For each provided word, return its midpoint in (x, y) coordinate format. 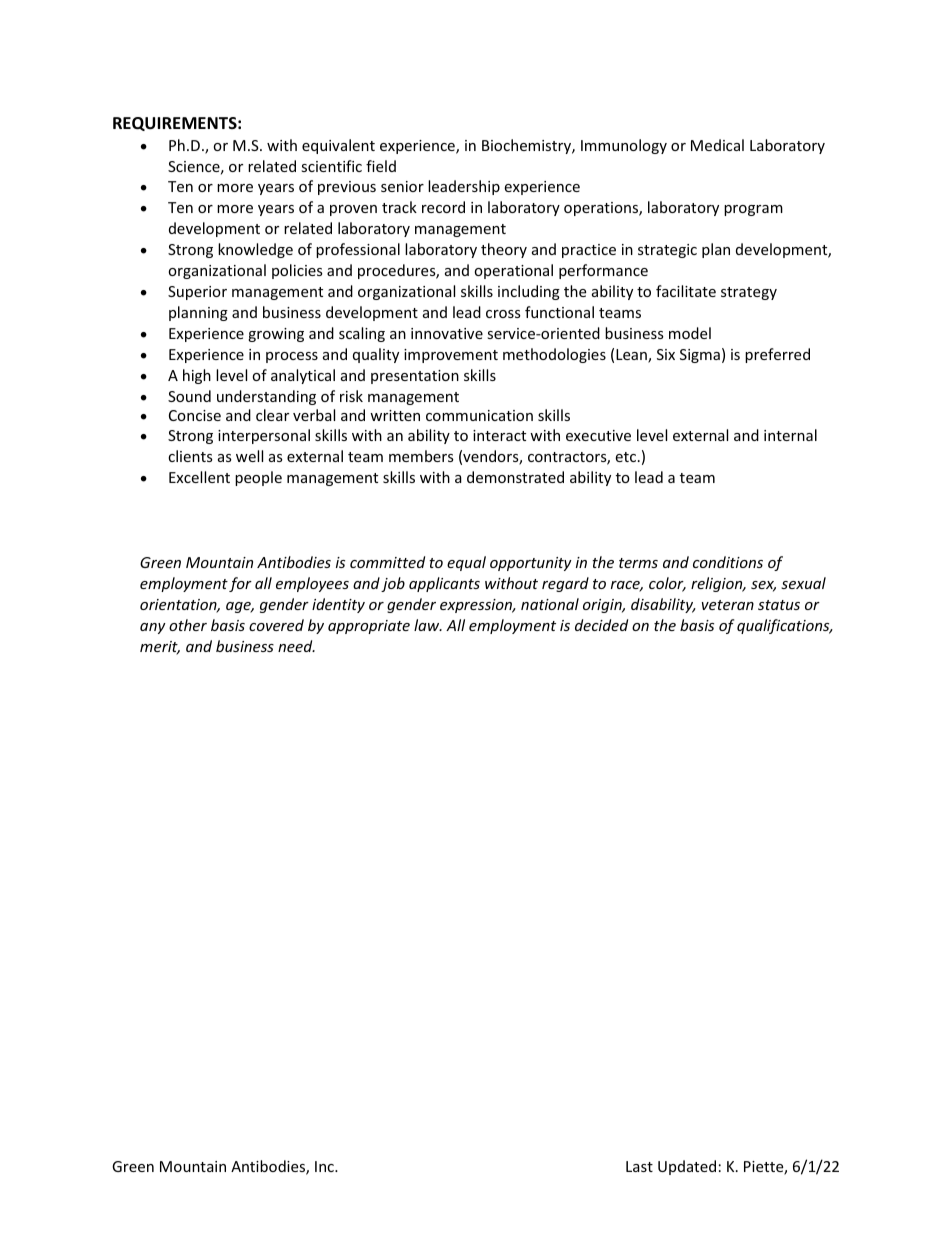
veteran (728, 605)
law (428, 625)
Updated (687, 1167)
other (188, 625)
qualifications (784, 626)
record (443, 207)
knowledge (255, 250)
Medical (717, 145)
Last (639, 1166)
